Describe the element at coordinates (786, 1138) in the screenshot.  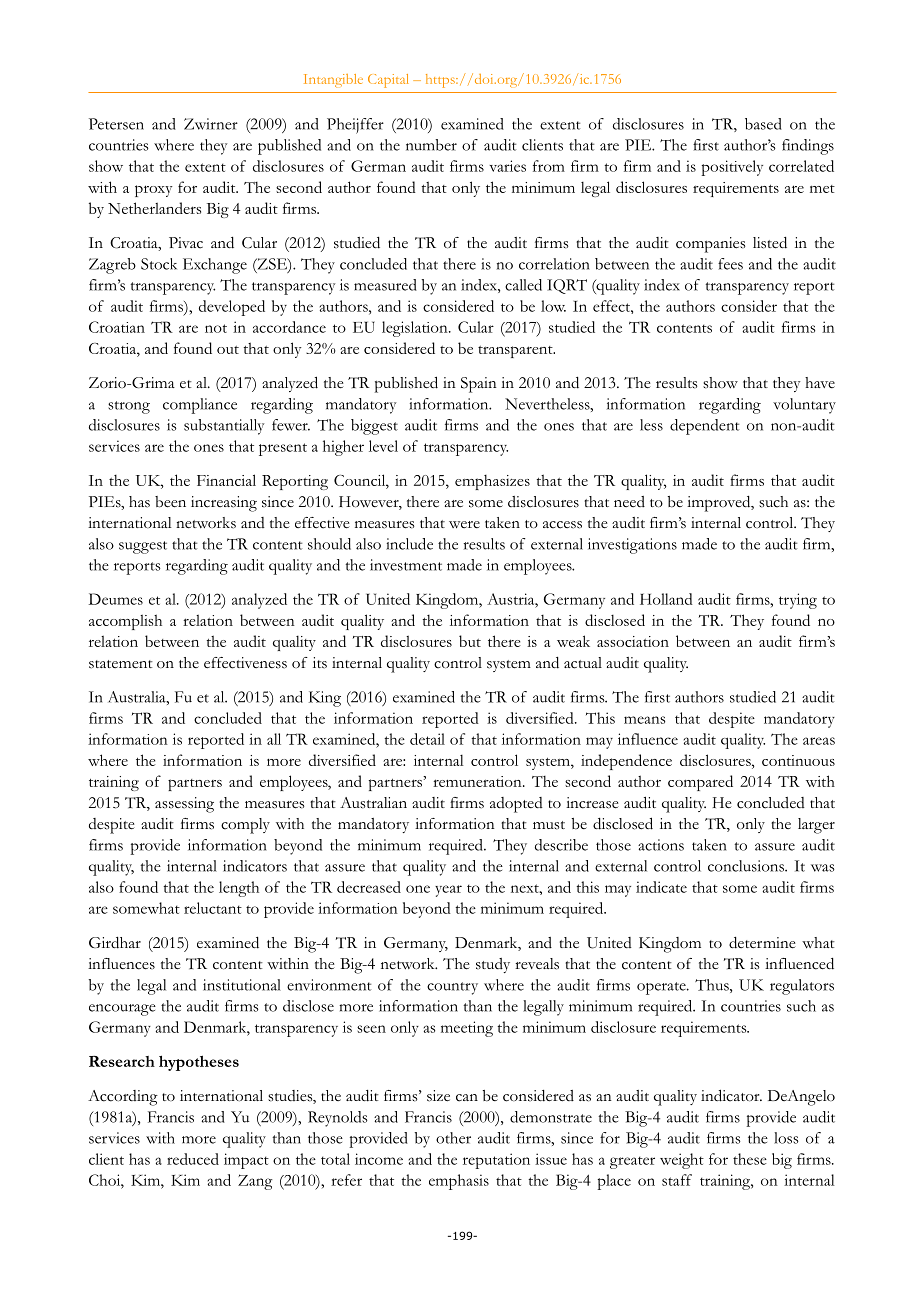
I see `loss` at that location.
